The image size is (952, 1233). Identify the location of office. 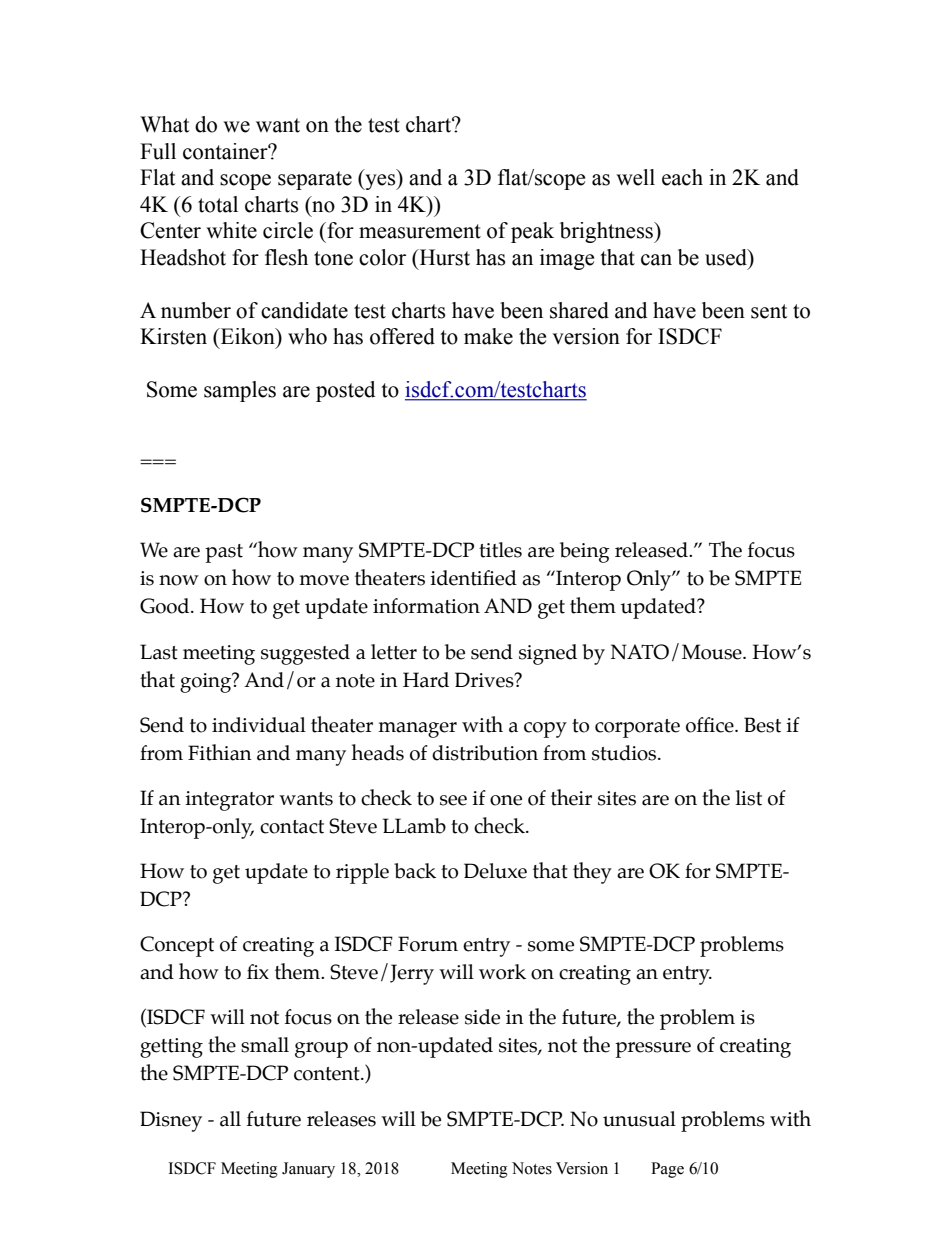
(711, 725).
